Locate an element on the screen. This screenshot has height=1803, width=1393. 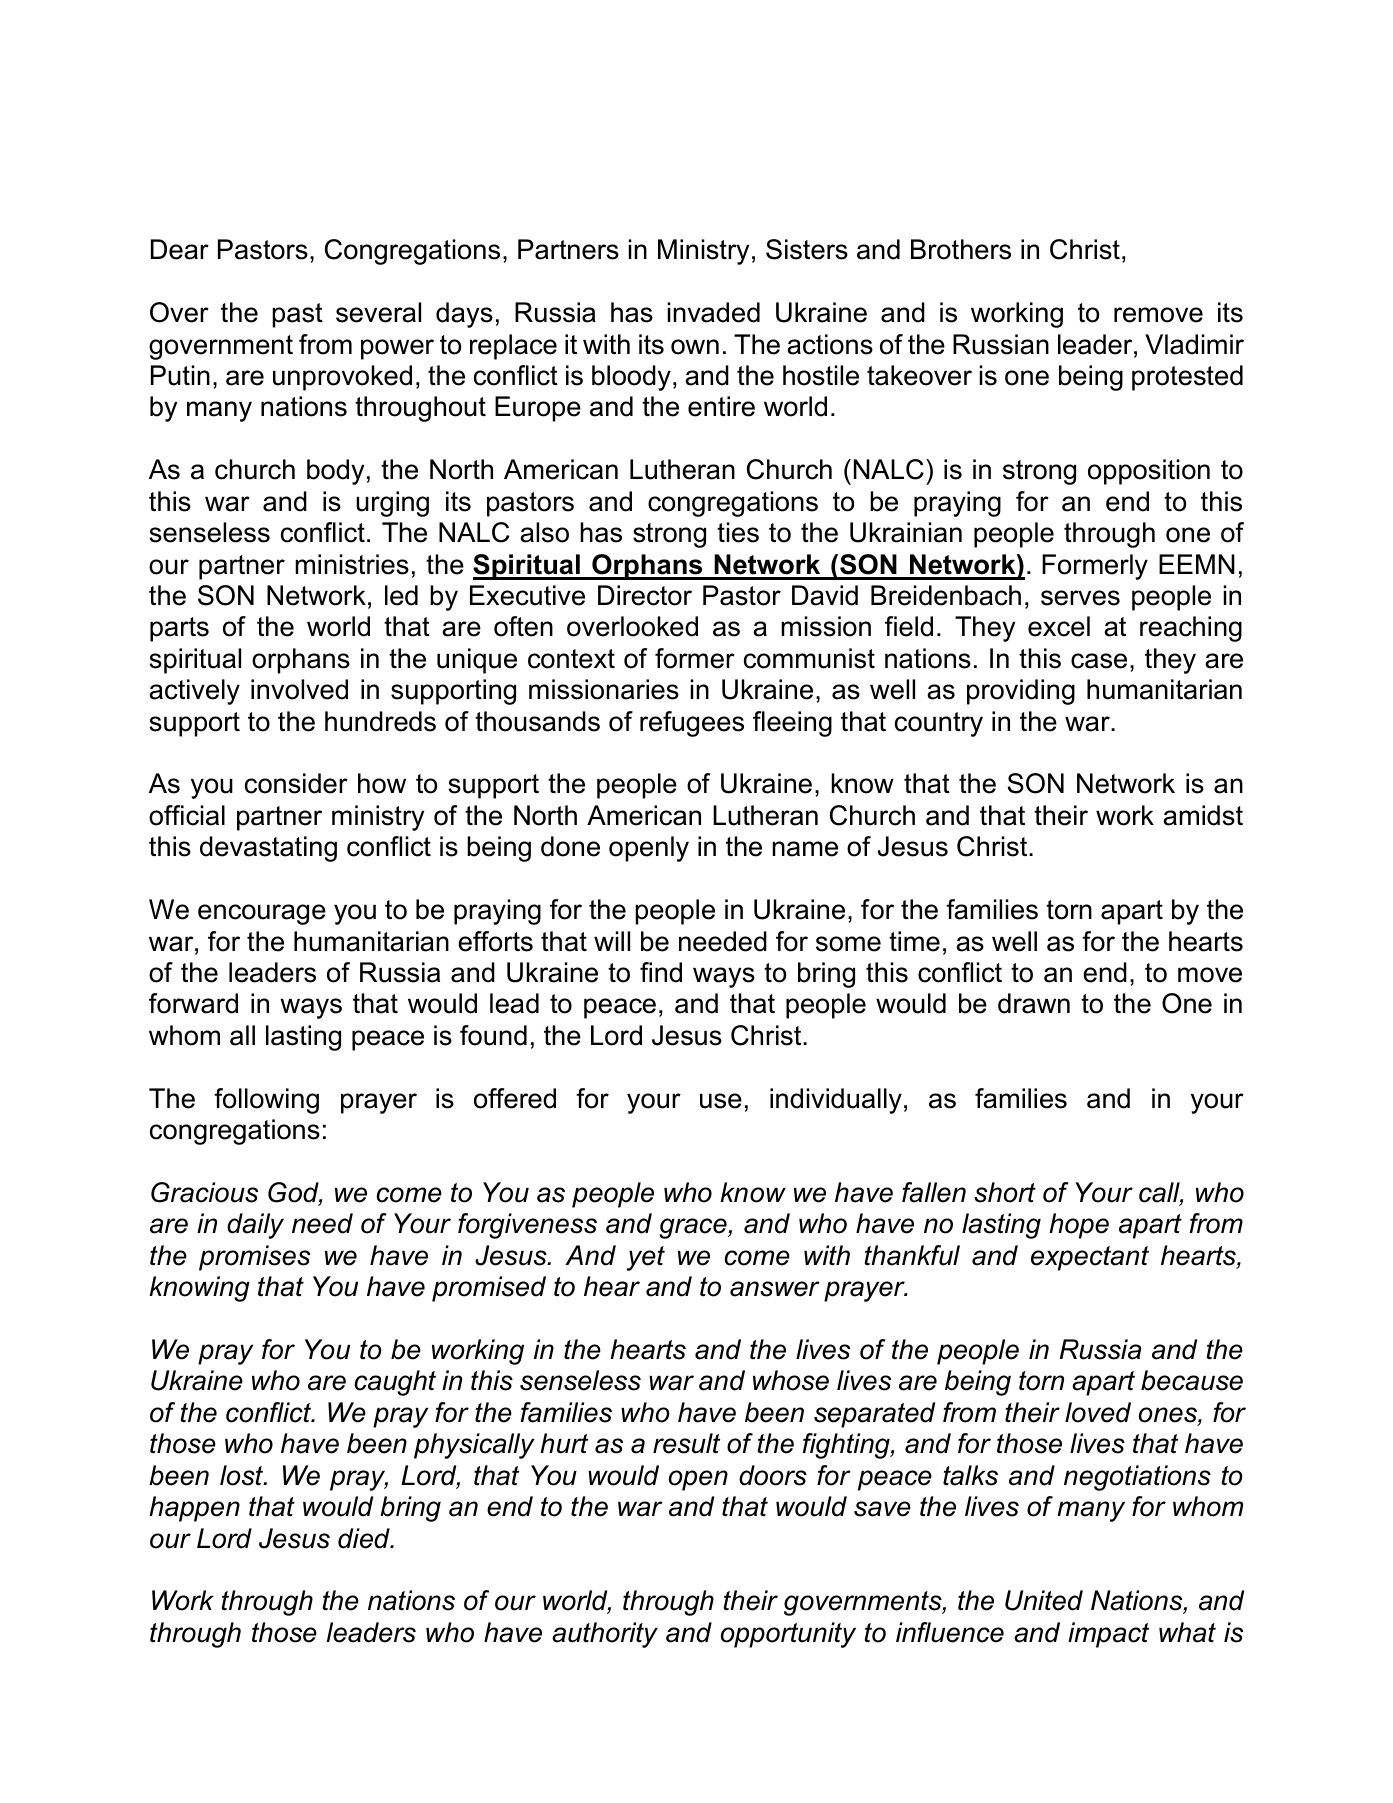
Director is located at coordinates (645, 595).
